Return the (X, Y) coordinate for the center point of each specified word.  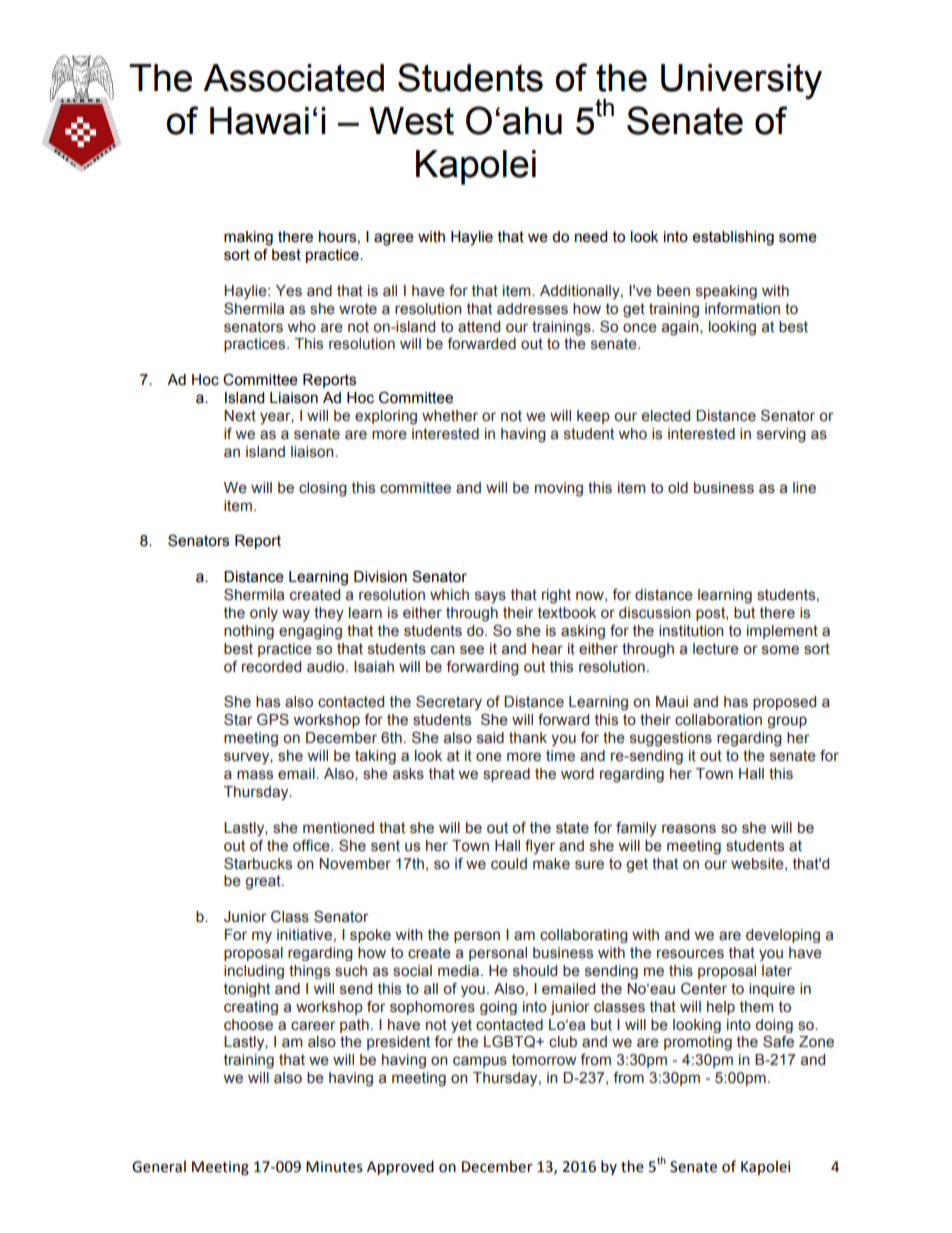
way (296, 615)
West (411, 121)
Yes (289, 291)
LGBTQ (511, 1041)
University (741, 81)
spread (506, 775)
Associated (293, 78)
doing (774, 1026)
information (742, 308)
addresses (532, 309)
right (556, 596)
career (313, 1026)
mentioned (338, 828)
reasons (689, 829)
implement (782, 632)
